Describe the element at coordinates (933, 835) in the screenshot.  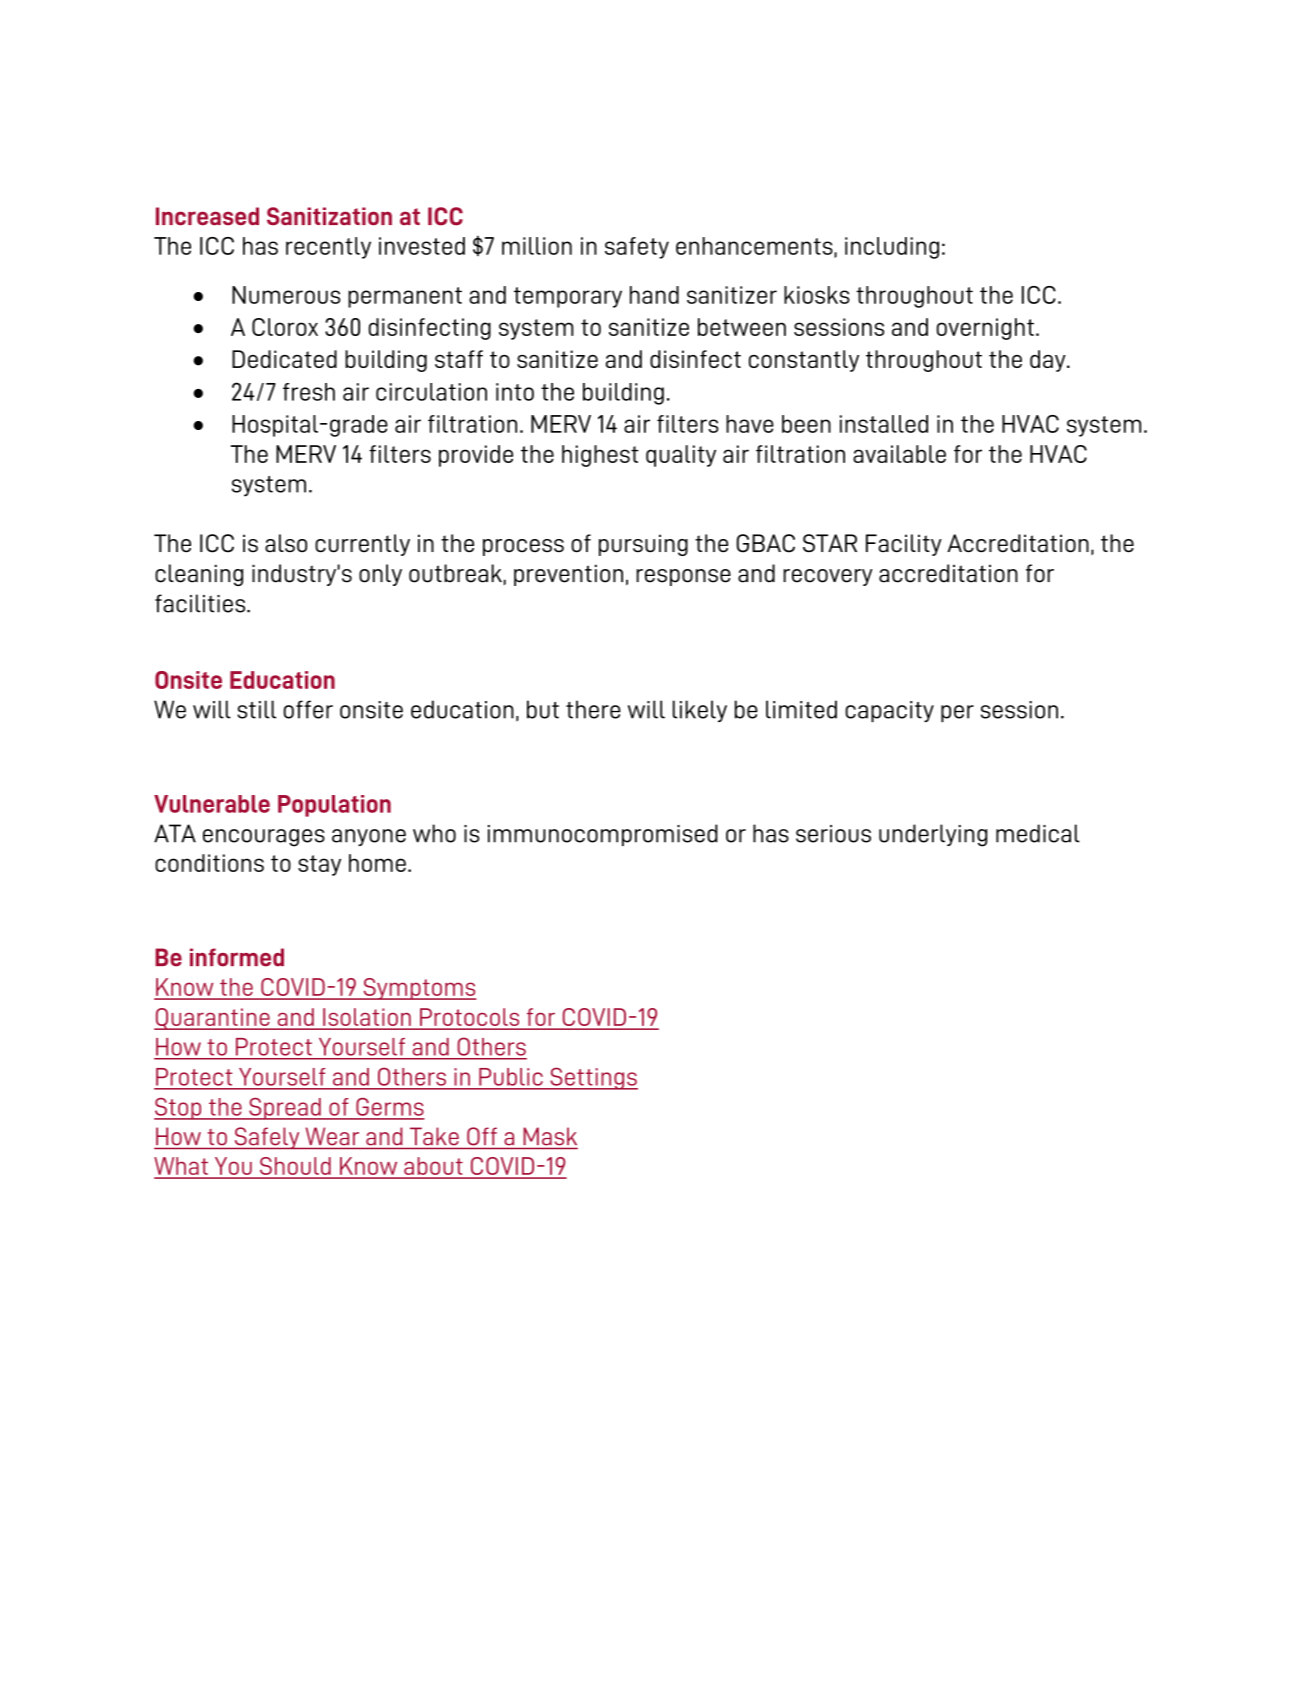
I see `underlying` at that location.
